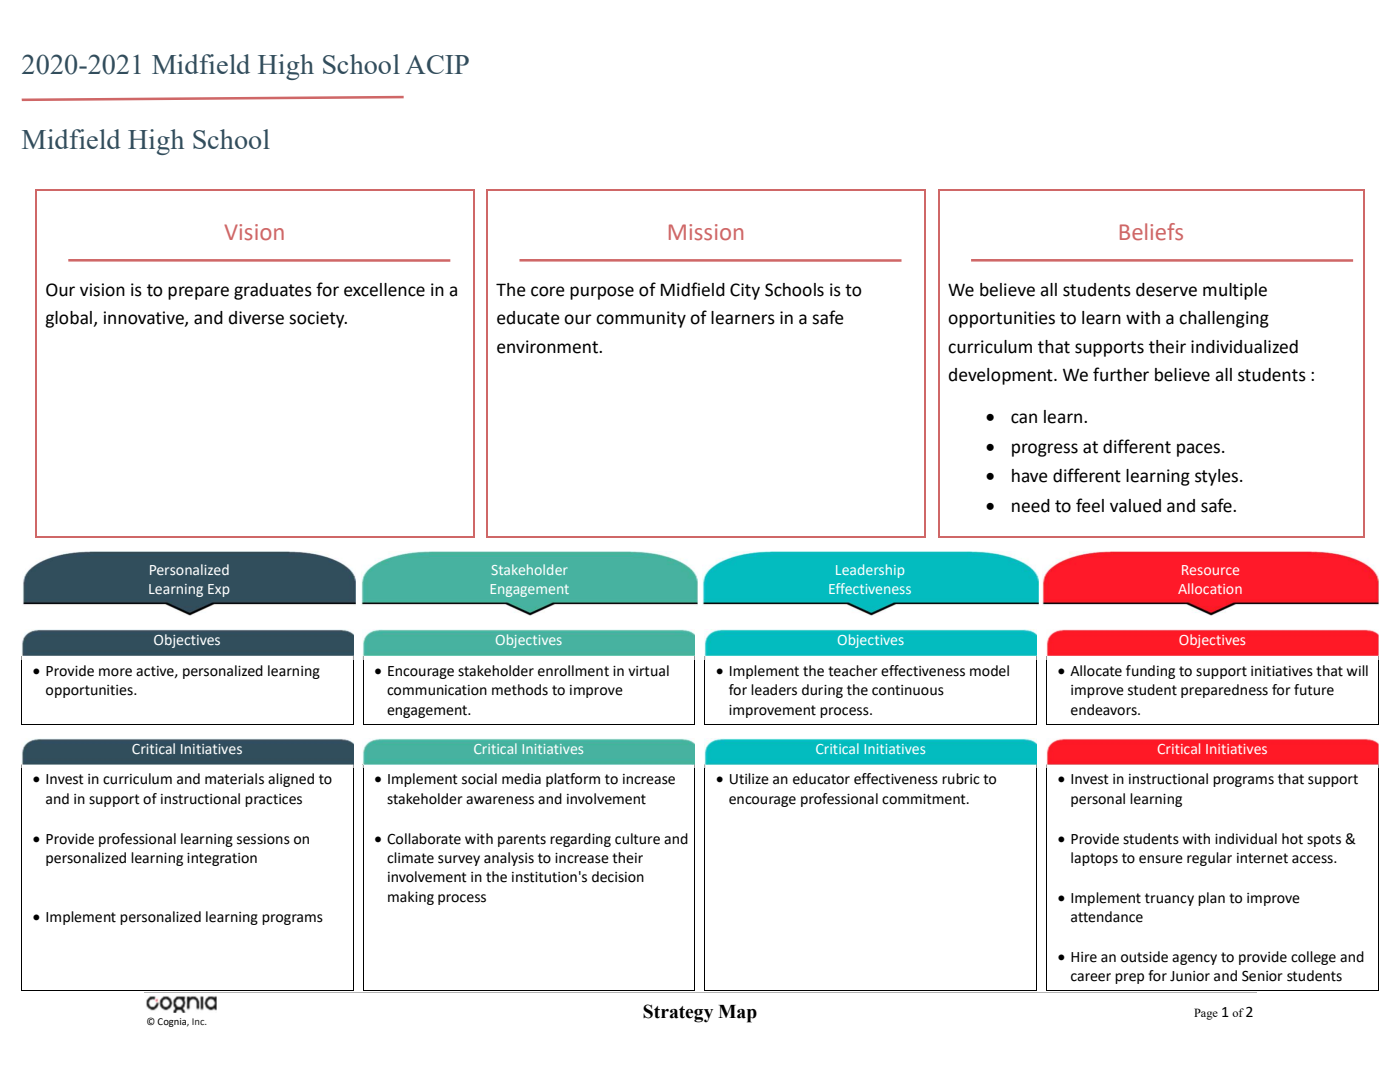 Image resolution: width=1400 pixels, height=1081 pixels. I want to click on making, so click(411, 898).
